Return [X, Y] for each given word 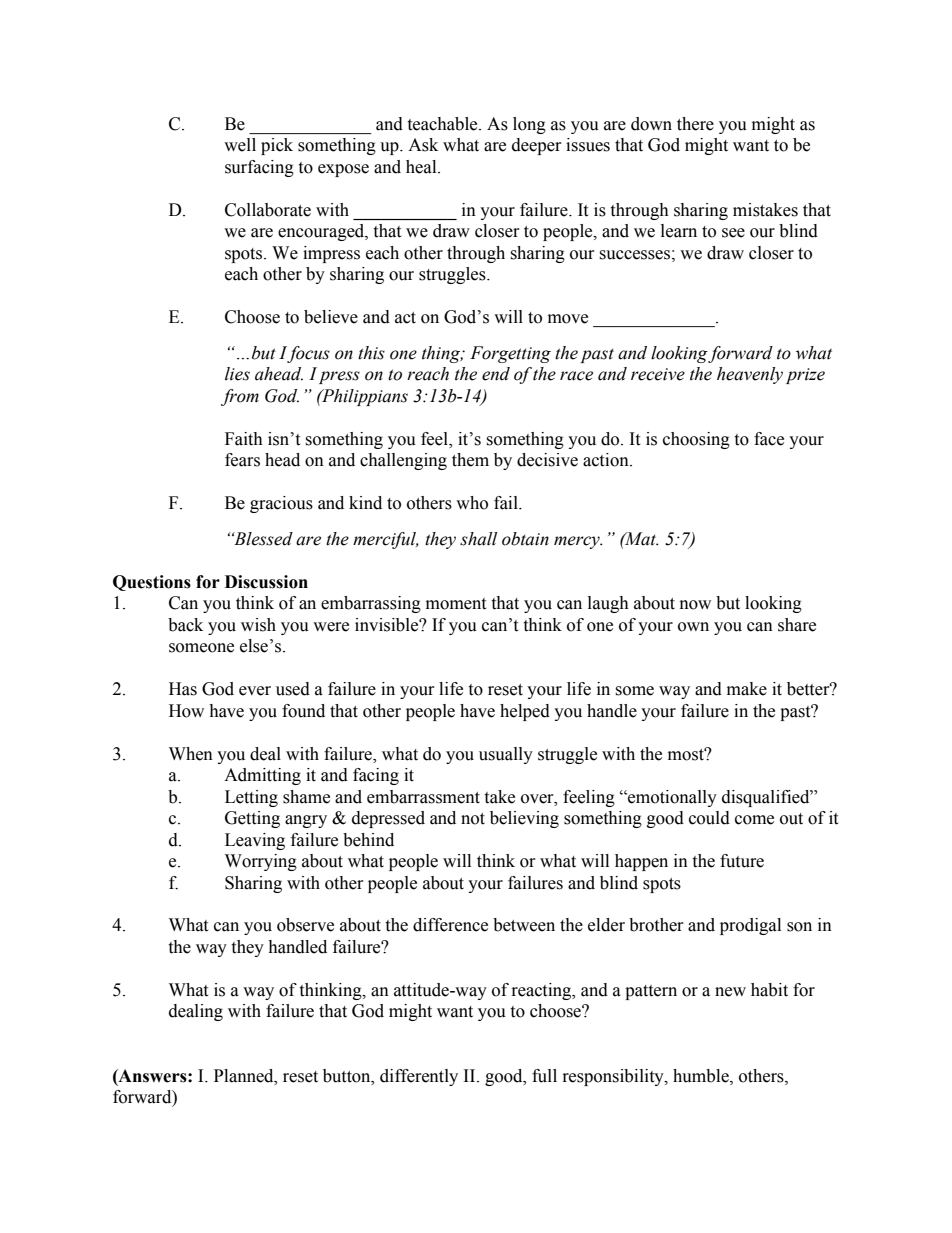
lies [237, 374]
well [240, 145]
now [695, 605]
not [473, 819]
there [695, 124]
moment [456, 604]
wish [258, 625]
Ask [423, 145]
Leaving [255, 841]
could [709, 818]
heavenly [750, 375]
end [496, 374]
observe [305, 925]
